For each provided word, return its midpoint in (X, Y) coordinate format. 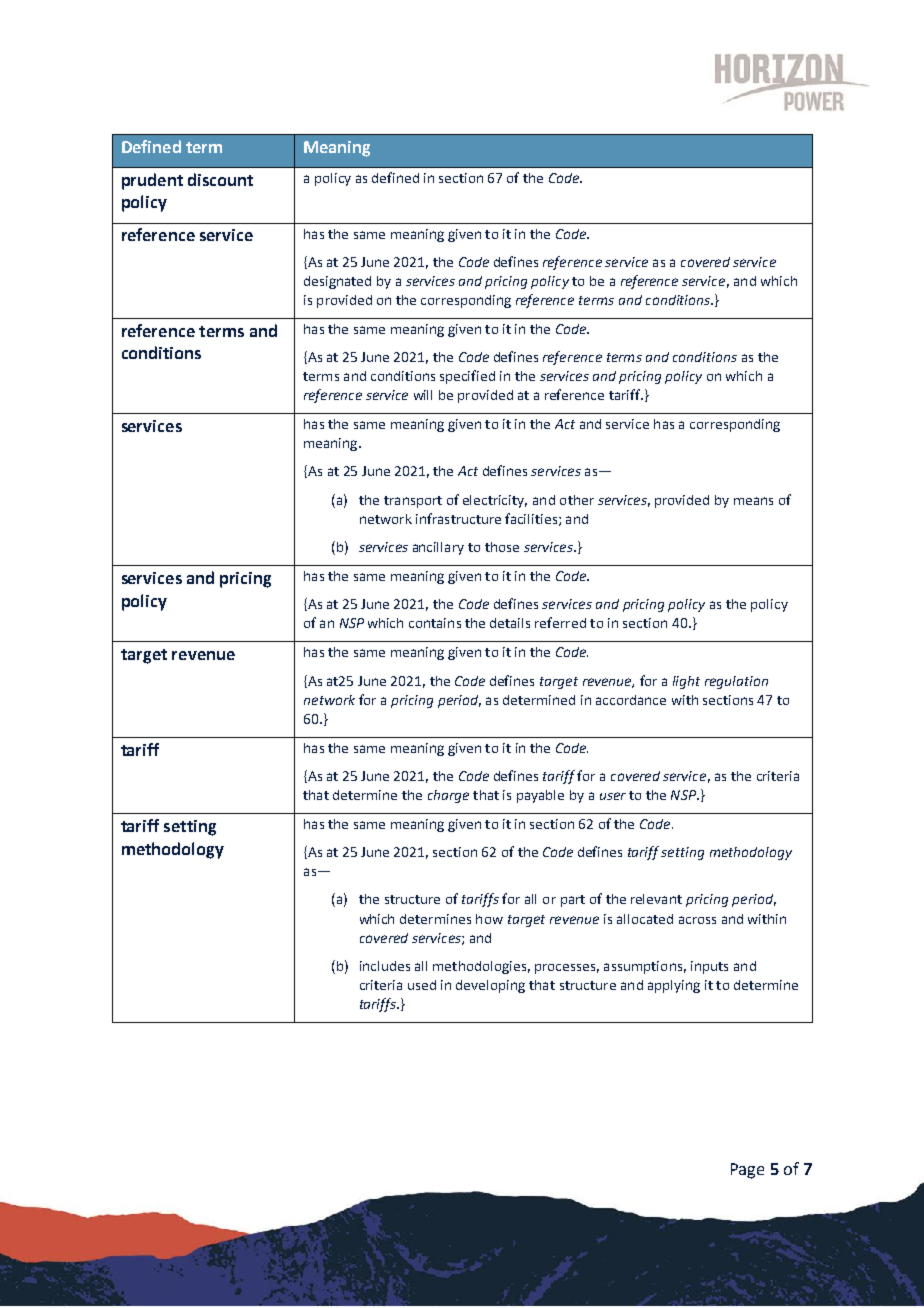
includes (385, 966)
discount (220, 179)
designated (337, 282)
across (697, 920)
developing (490, 986)
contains (435, 623)
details (510, 623)
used (422, 985)
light (686, 682)
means (753, 501)
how (489, 919)
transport (413, 502)
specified (467, 377)
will (423, 395)
